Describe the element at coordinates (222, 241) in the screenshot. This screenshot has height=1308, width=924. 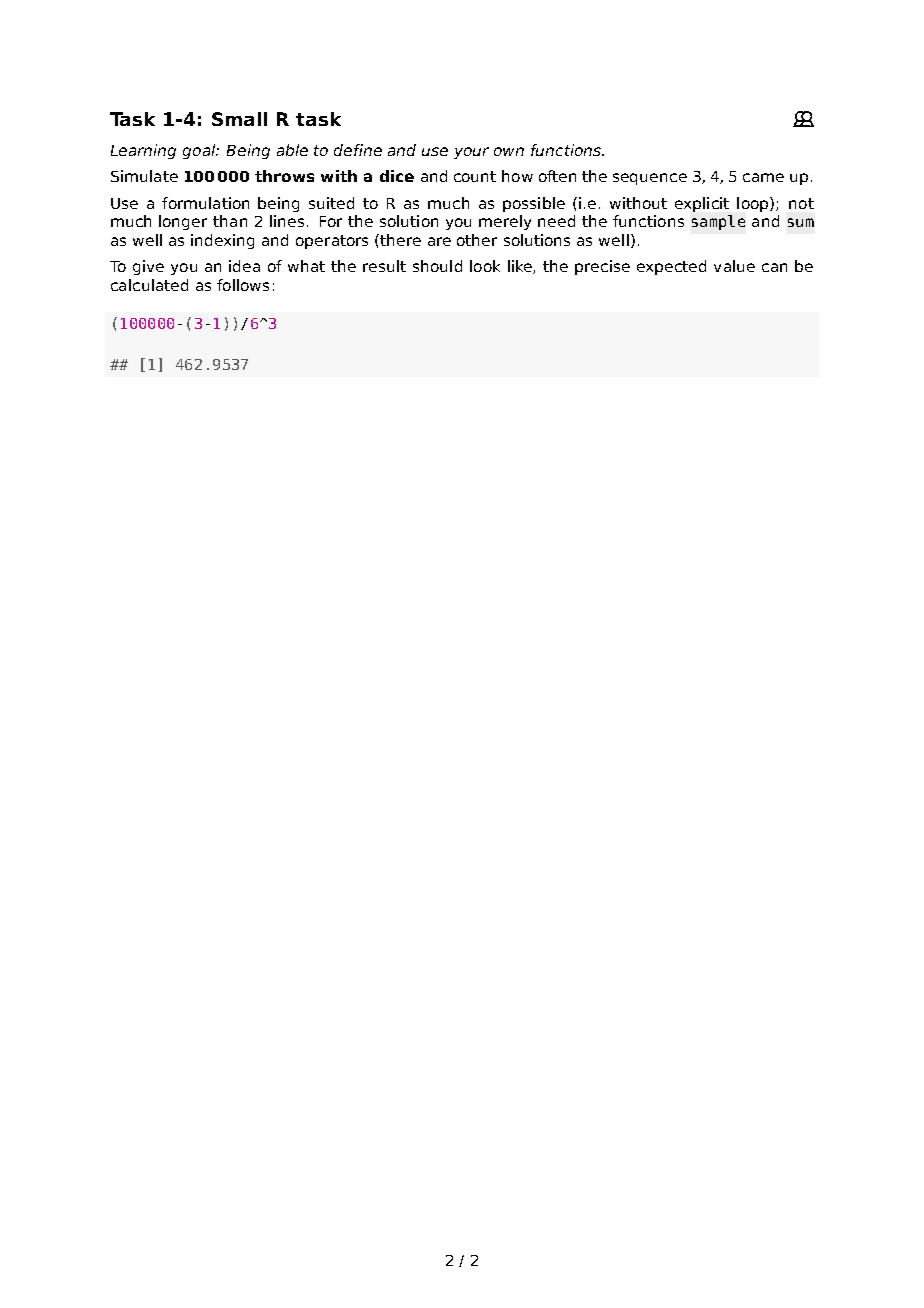
I see `indexing` at that location.
